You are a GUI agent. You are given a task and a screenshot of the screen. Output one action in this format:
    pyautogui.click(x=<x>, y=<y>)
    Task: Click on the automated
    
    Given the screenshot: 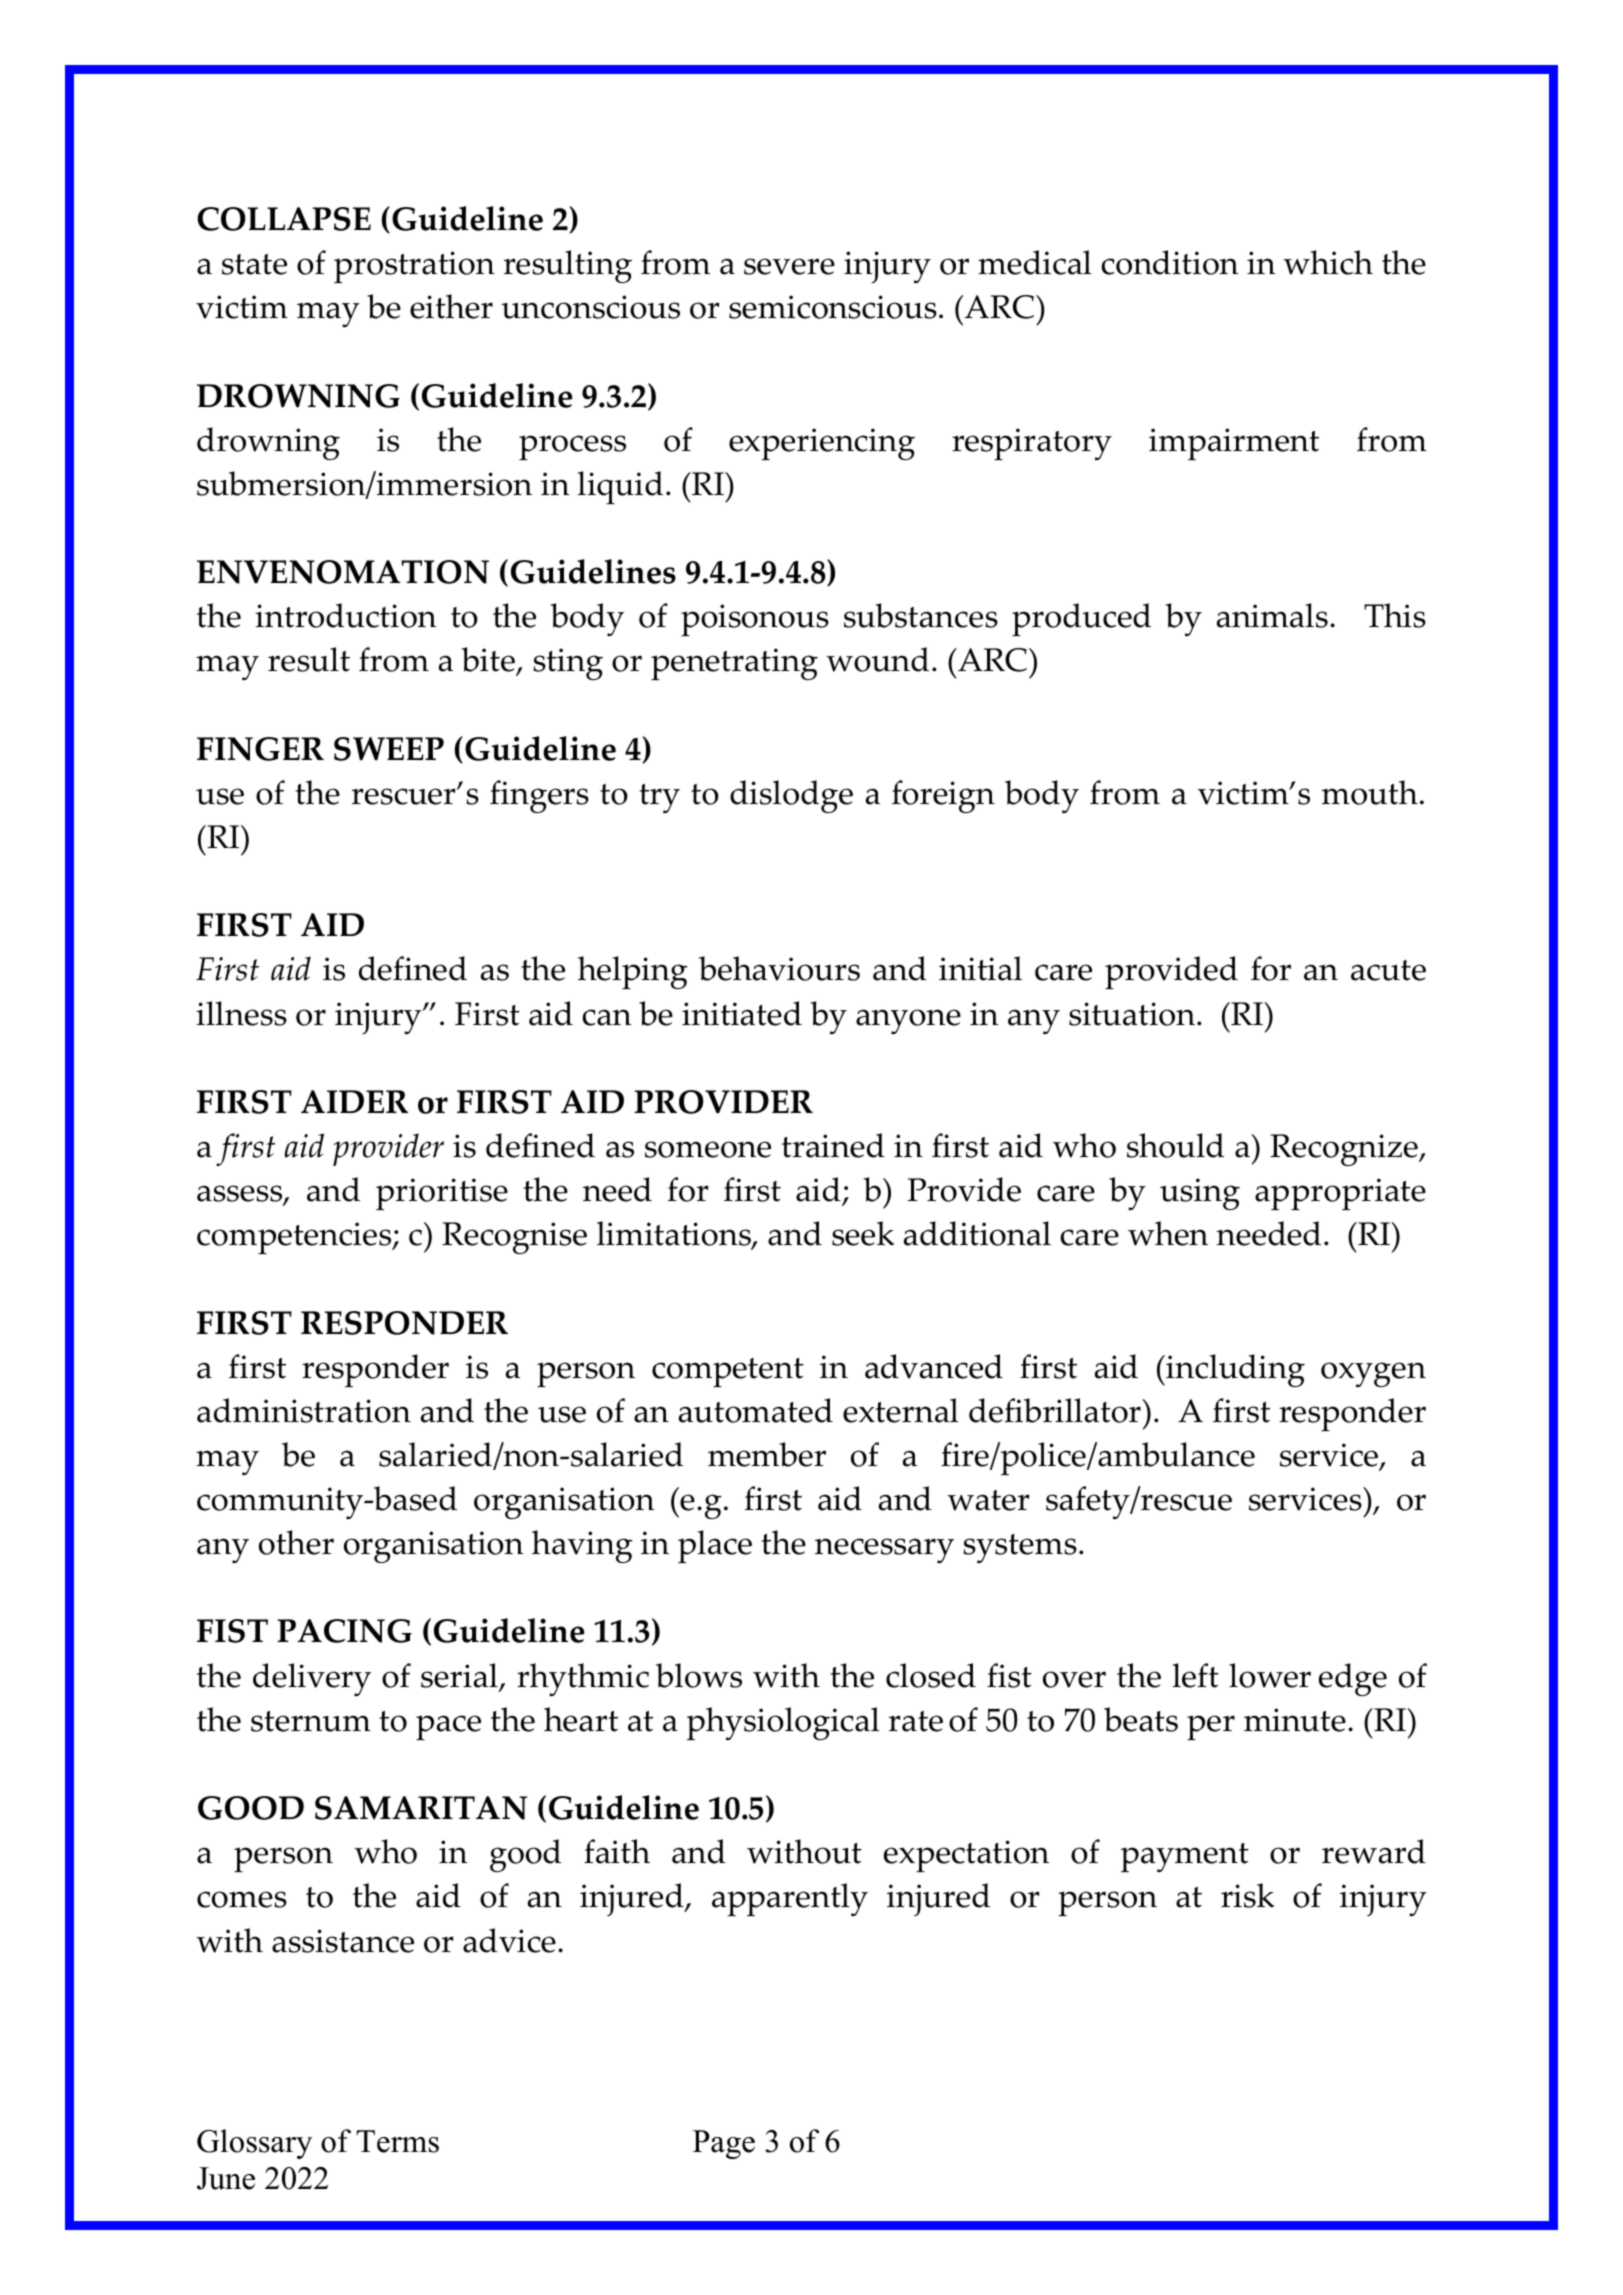 What is the action you would take?
    pyautogui.click(x=756, y=1410)
